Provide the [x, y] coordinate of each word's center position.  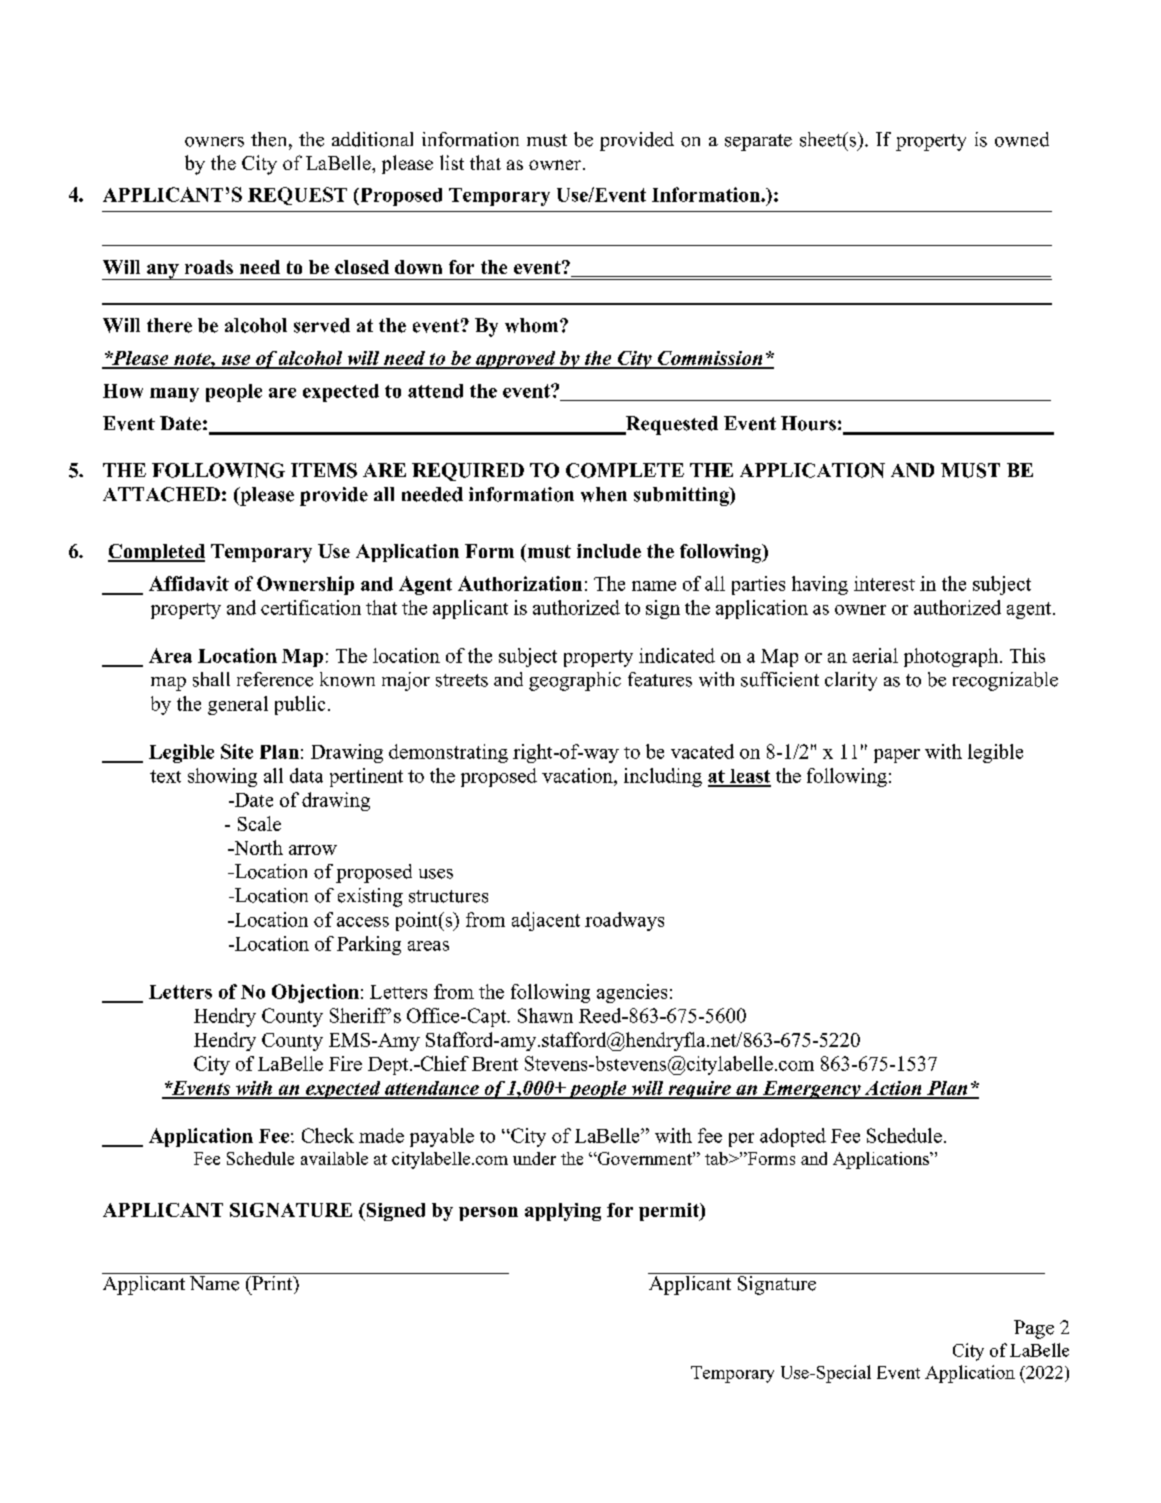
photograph [952, 657]
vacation [578, 775]
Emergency [811, 1090]
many [174, 395]
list [452, 162]
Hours [808, 423]
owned [1022, 139]
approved [516, 360]
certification [311, 607]
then [270, 139]
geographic [575, 681]
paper [897, 756]
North [257, 847]
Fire [345, 1063]
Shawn [545, 1015]
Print [272, 1281]
